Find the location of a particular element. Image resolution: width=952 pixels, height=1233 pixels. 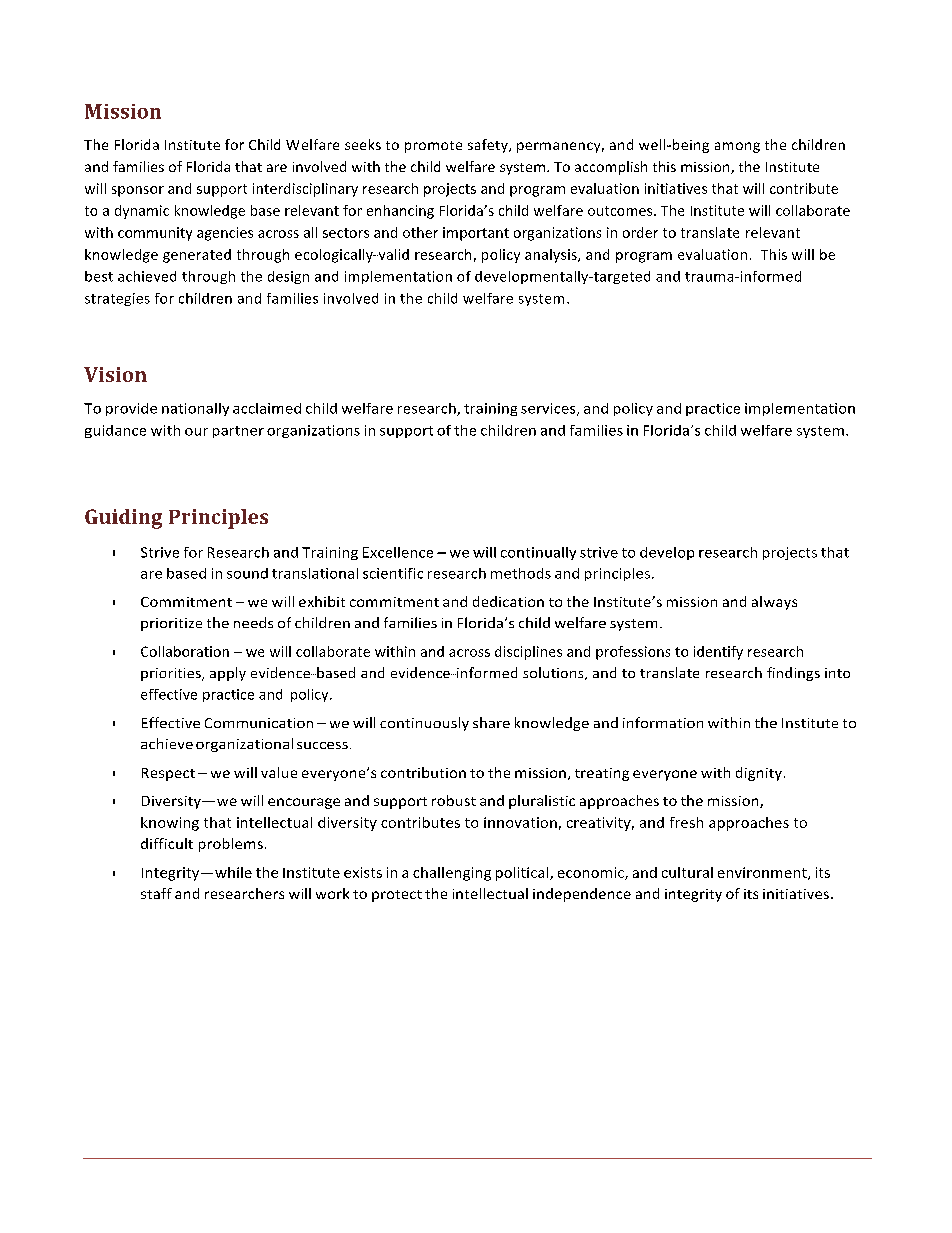

identify is located at coordinates (718, 653).
